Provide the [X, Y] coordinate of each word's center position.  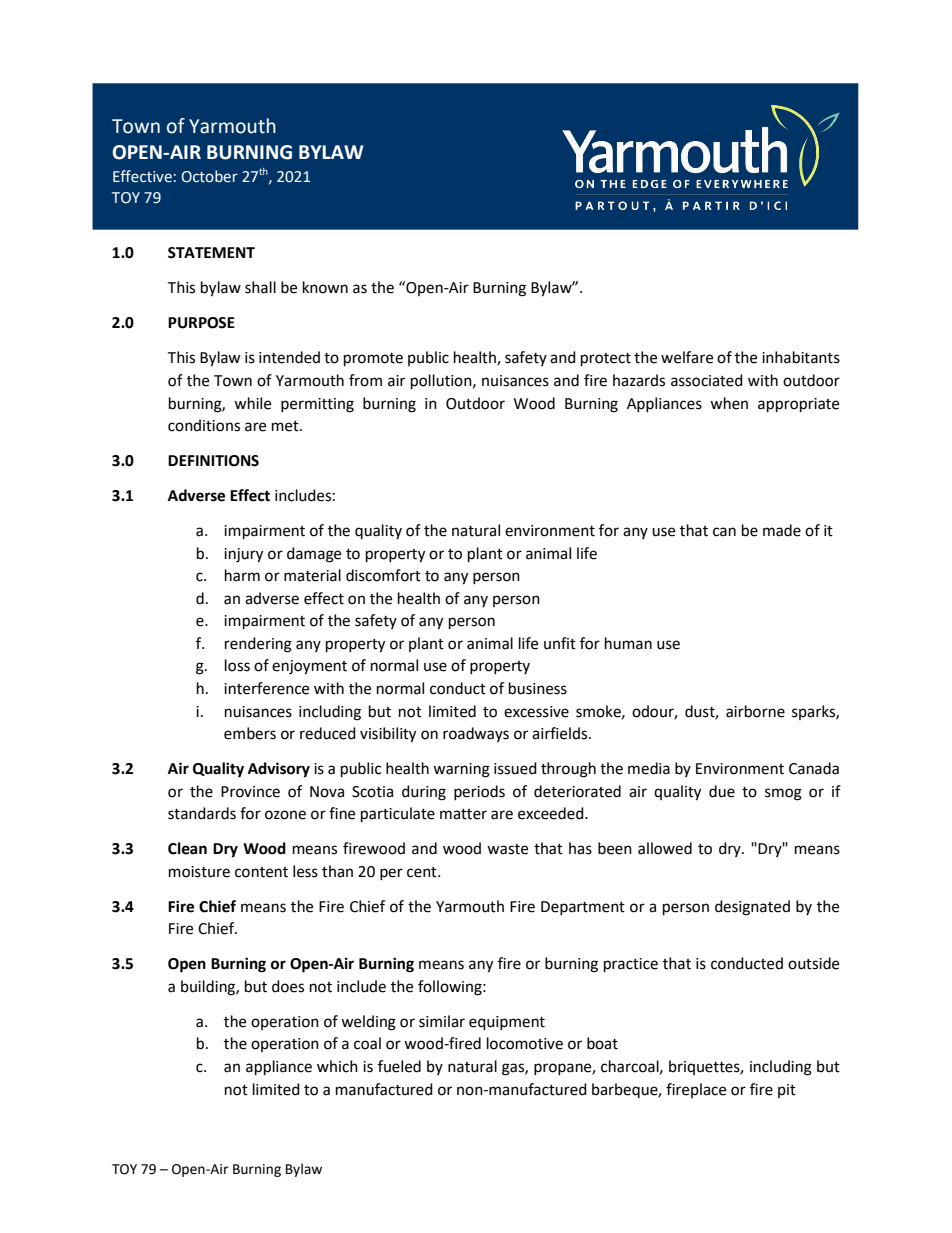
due [722, 791]
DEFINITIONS [213, 461]
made [782, 530]
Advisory [279, 770]
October [209, 176]
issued [515, 768]
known [325, 287]
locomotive [525, 1043]
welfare [687, 357]
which [337, 1066]
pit [787, 1091]
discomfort [383, 575]
